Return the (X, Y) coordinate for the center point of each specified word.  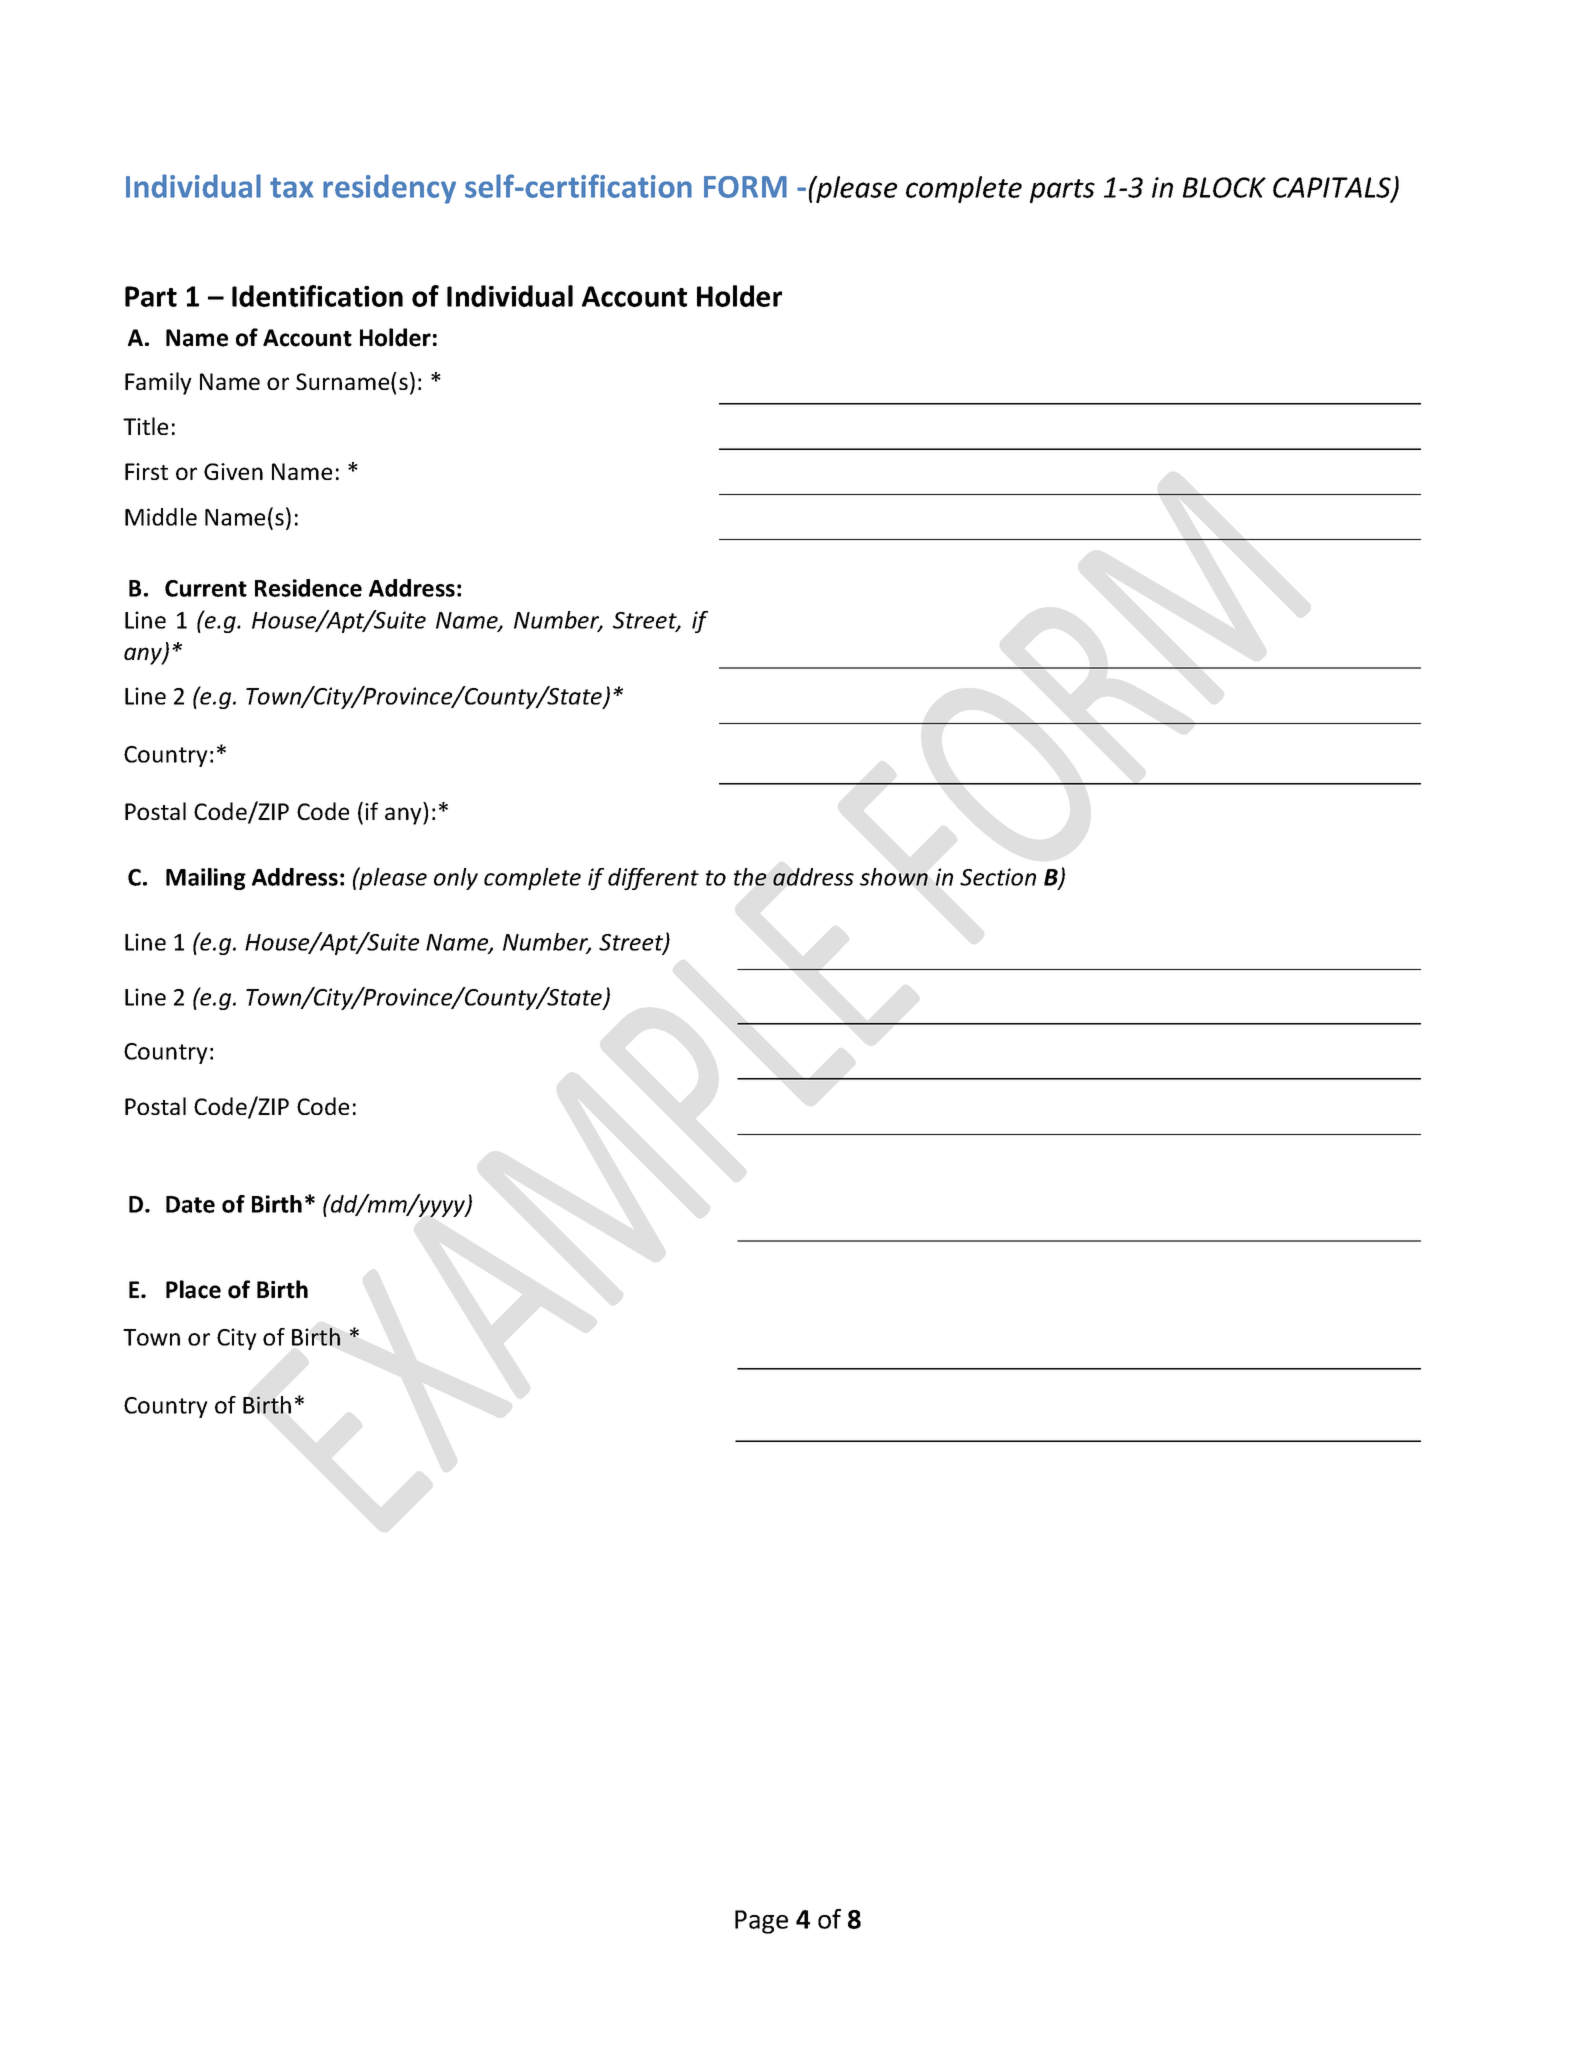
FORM (745, 187)
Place (193, 1289)
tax (291, 187)
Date (190, 1204)
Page (761, 1922)
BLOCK (1224, 187)
